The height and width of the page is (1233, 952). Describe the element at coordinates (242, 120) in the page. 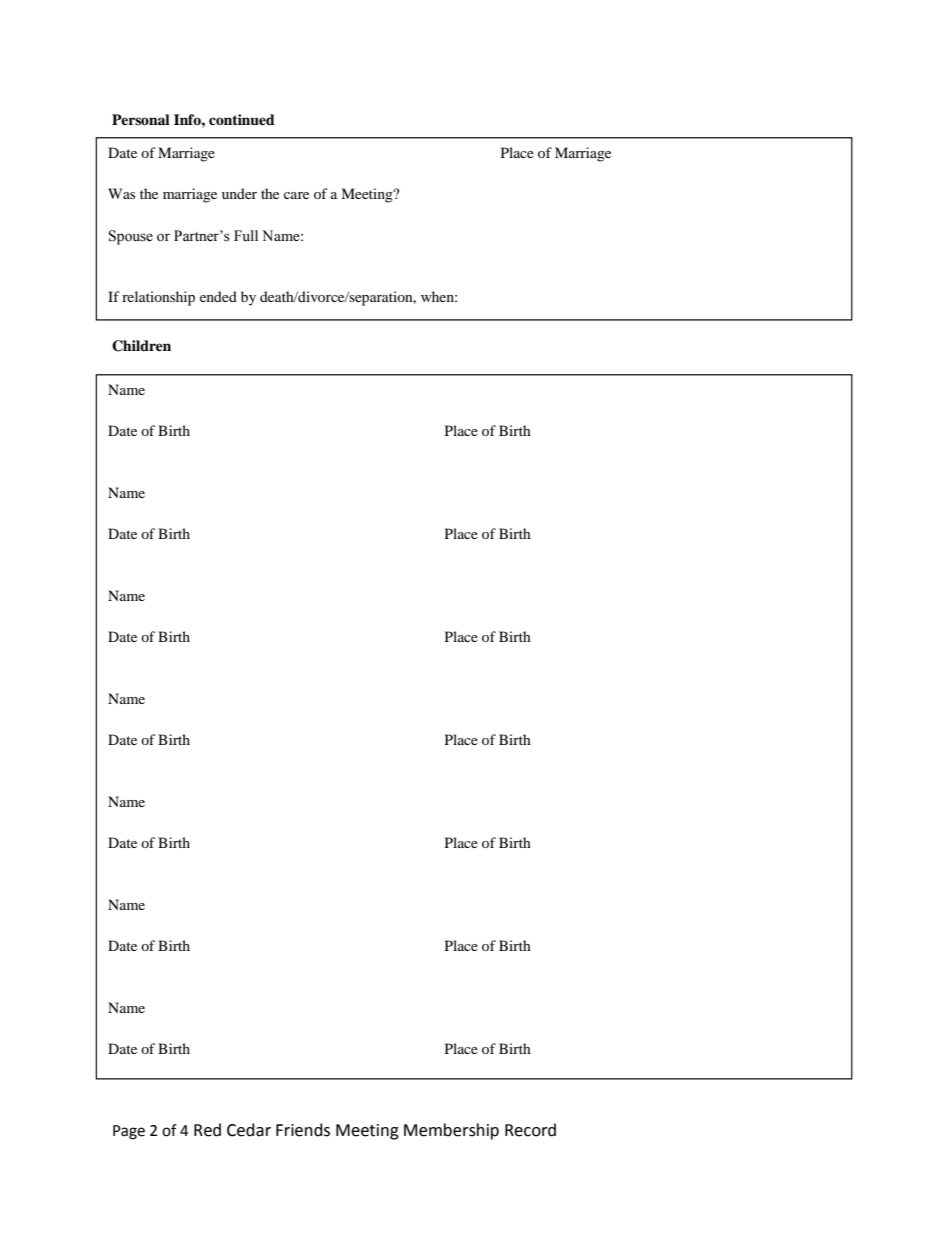

I see `continued` at that location.
